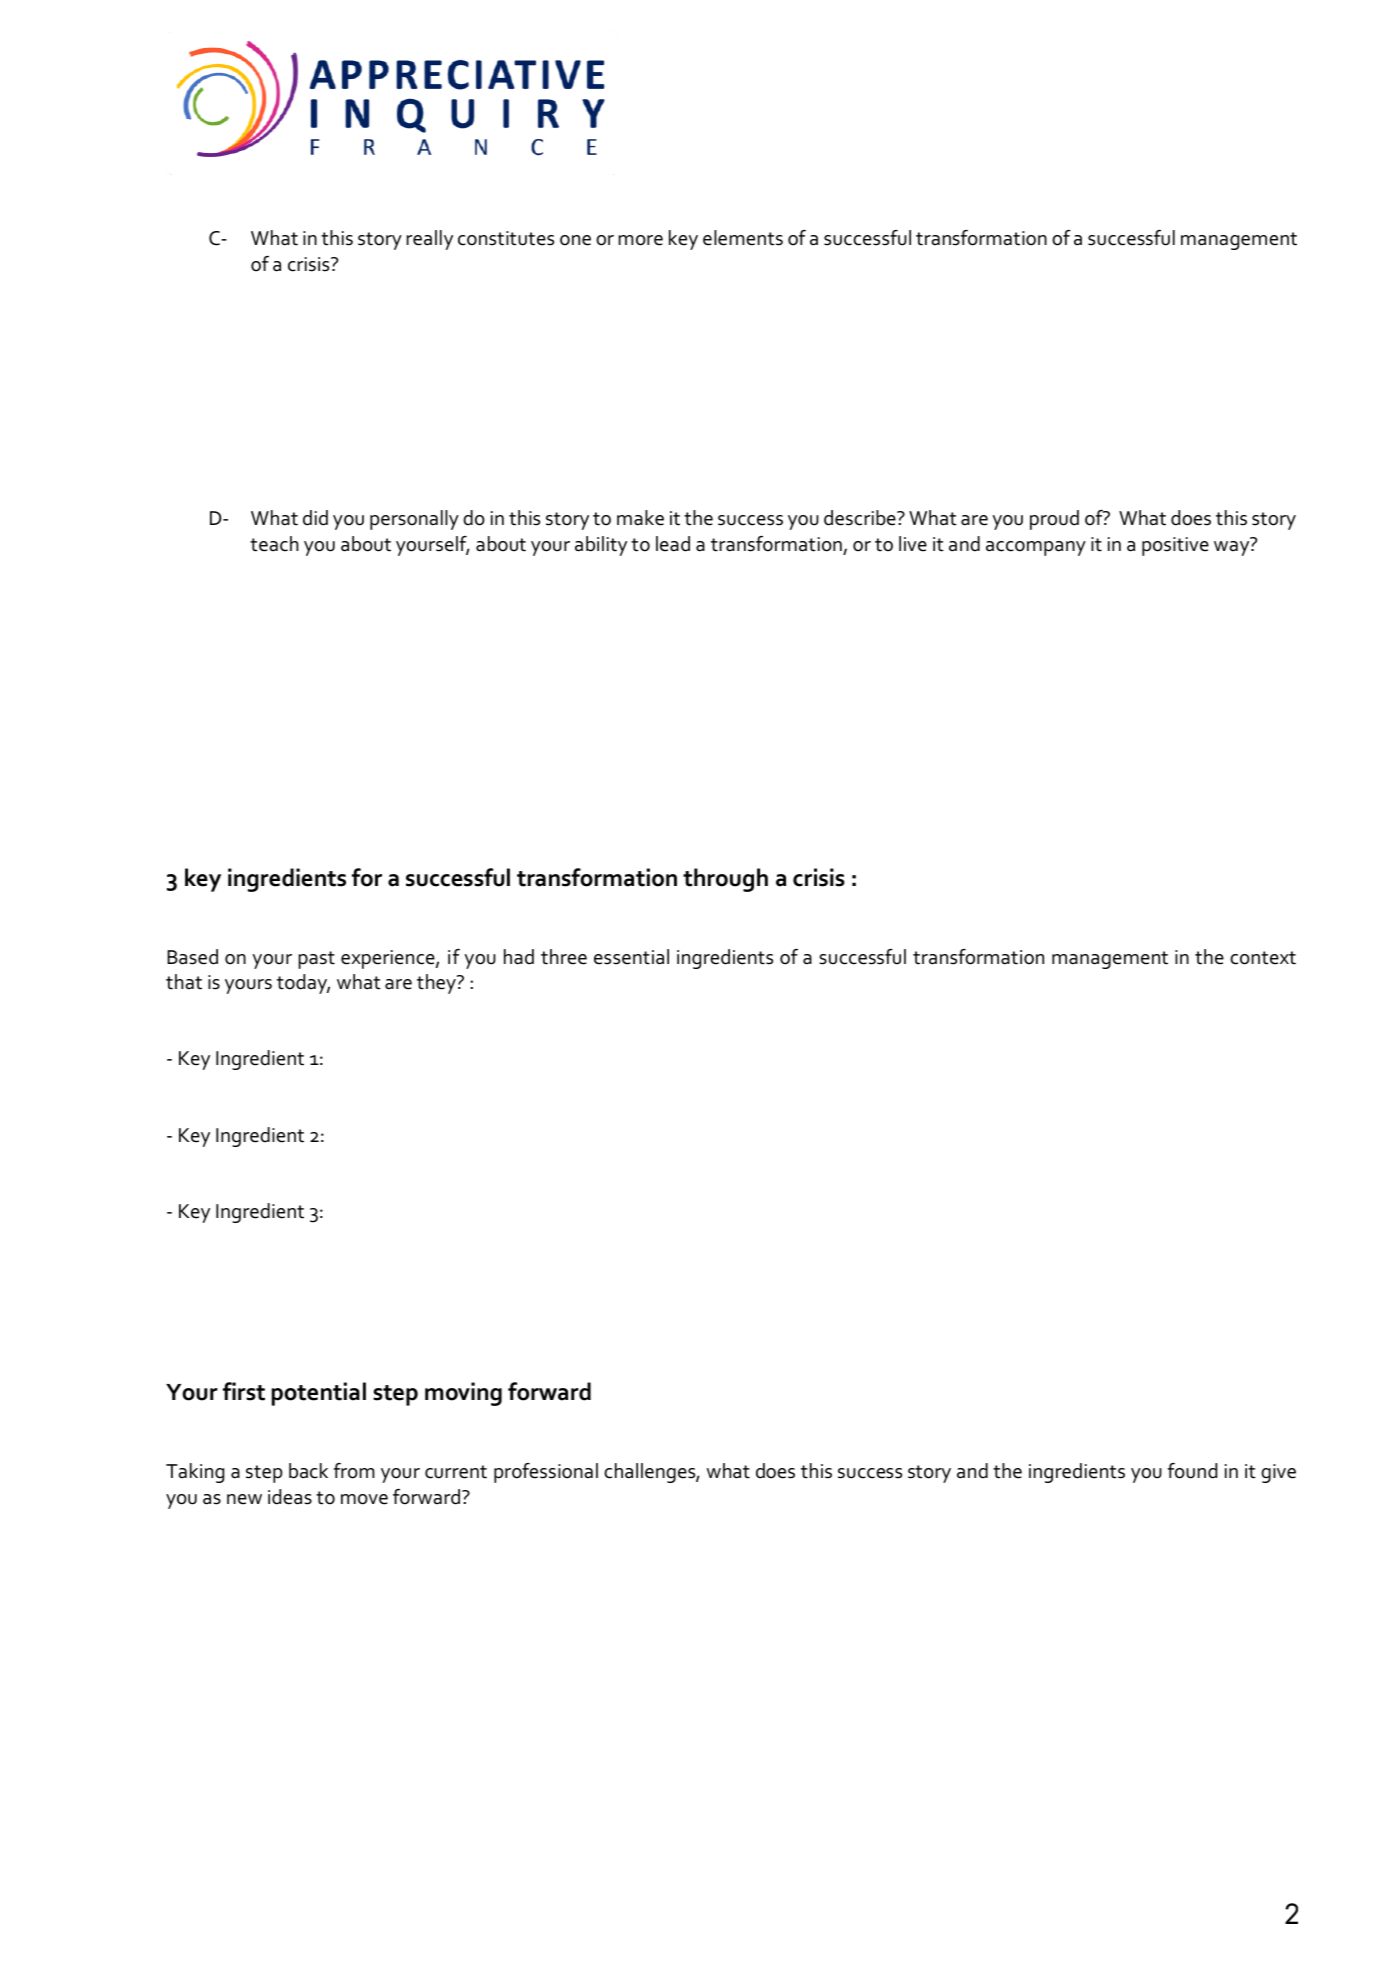 This document has height=1976, width=1397. What do you see at coordinates (1192, 1471) in the document?
I see `found` at bounding box center [1192, 1471].
